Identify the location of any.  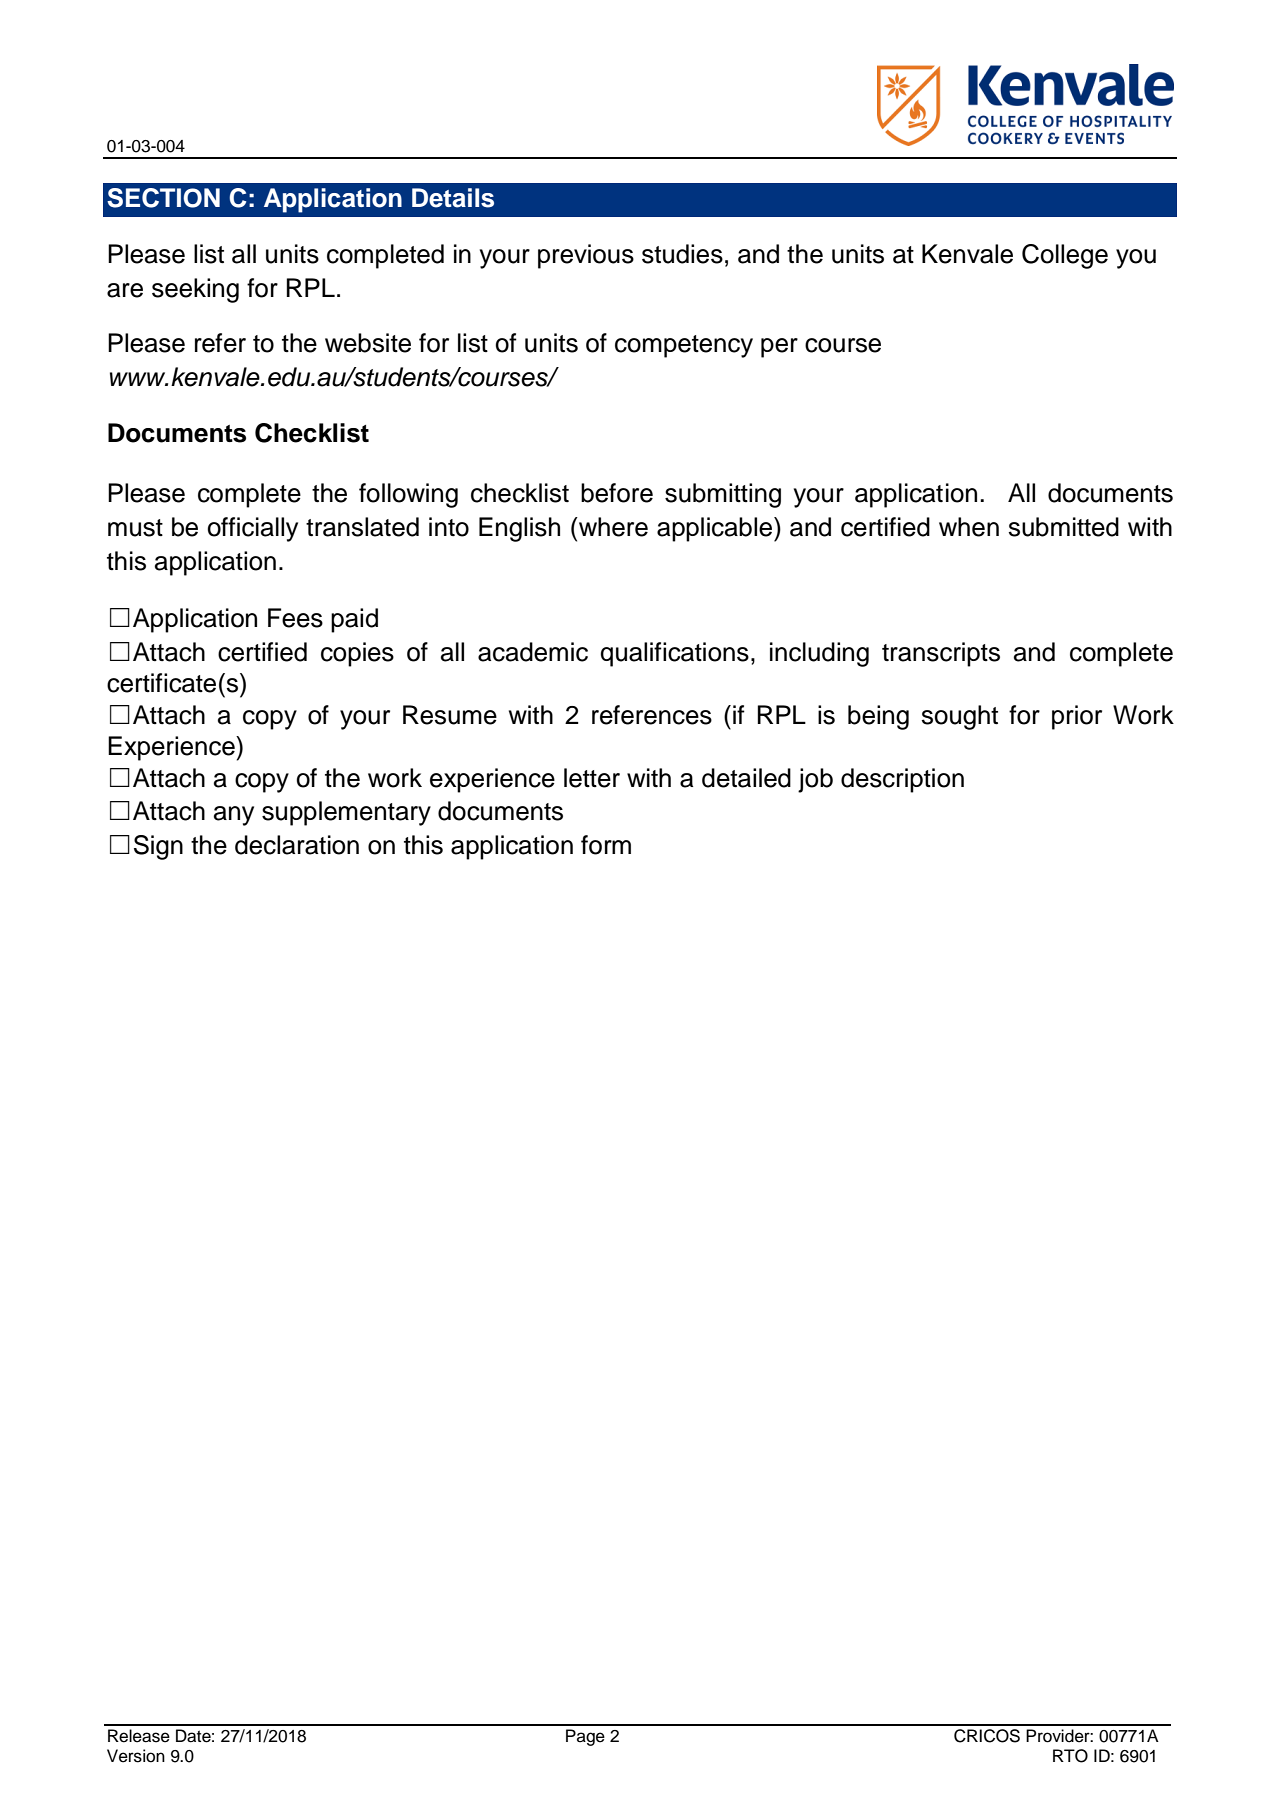
(234, 816).
